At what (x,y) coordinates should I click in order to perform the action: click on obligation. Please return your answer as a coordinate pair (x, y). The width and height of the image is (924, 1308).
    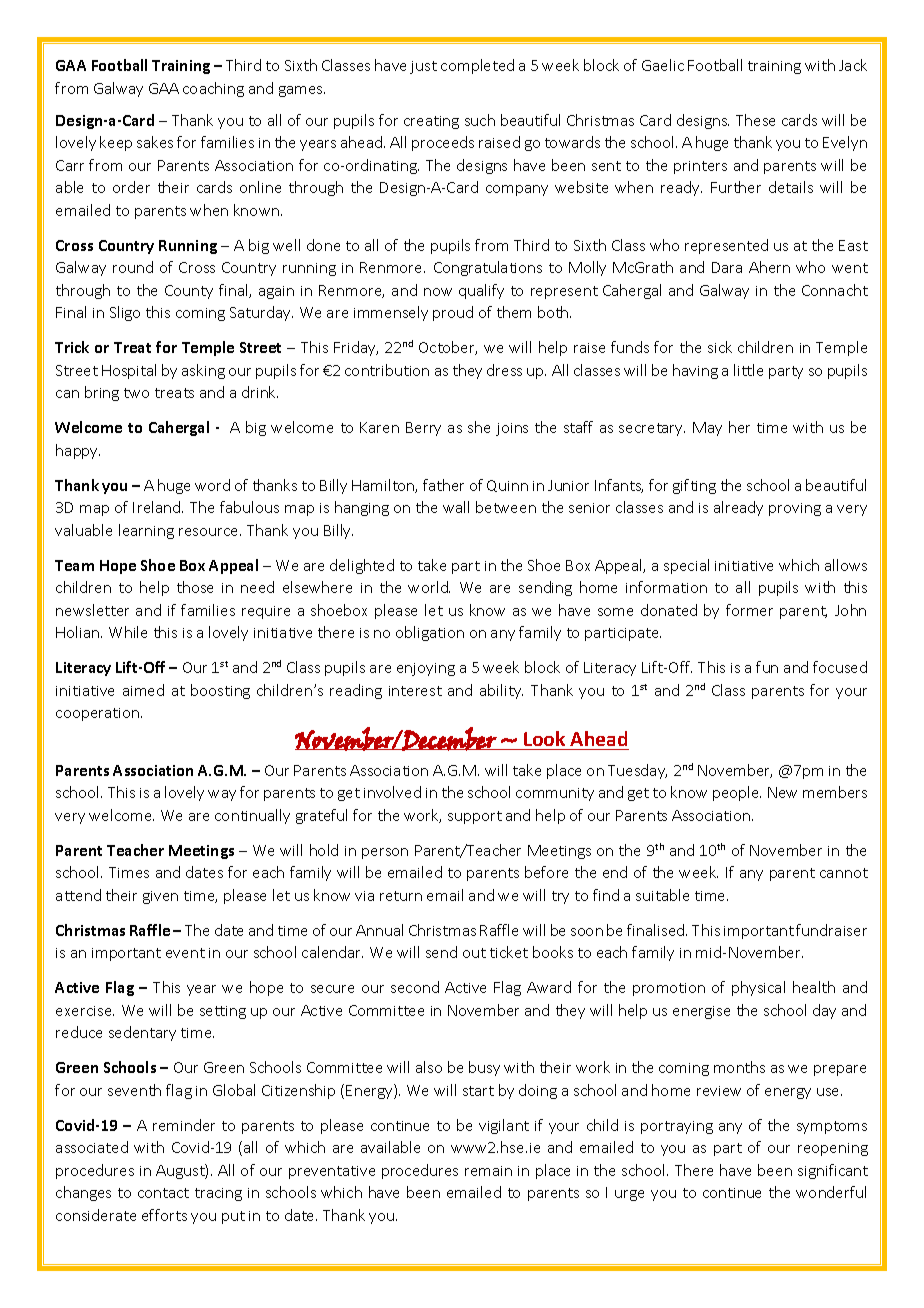
    Looking at the image, I should click on (430, 633).
